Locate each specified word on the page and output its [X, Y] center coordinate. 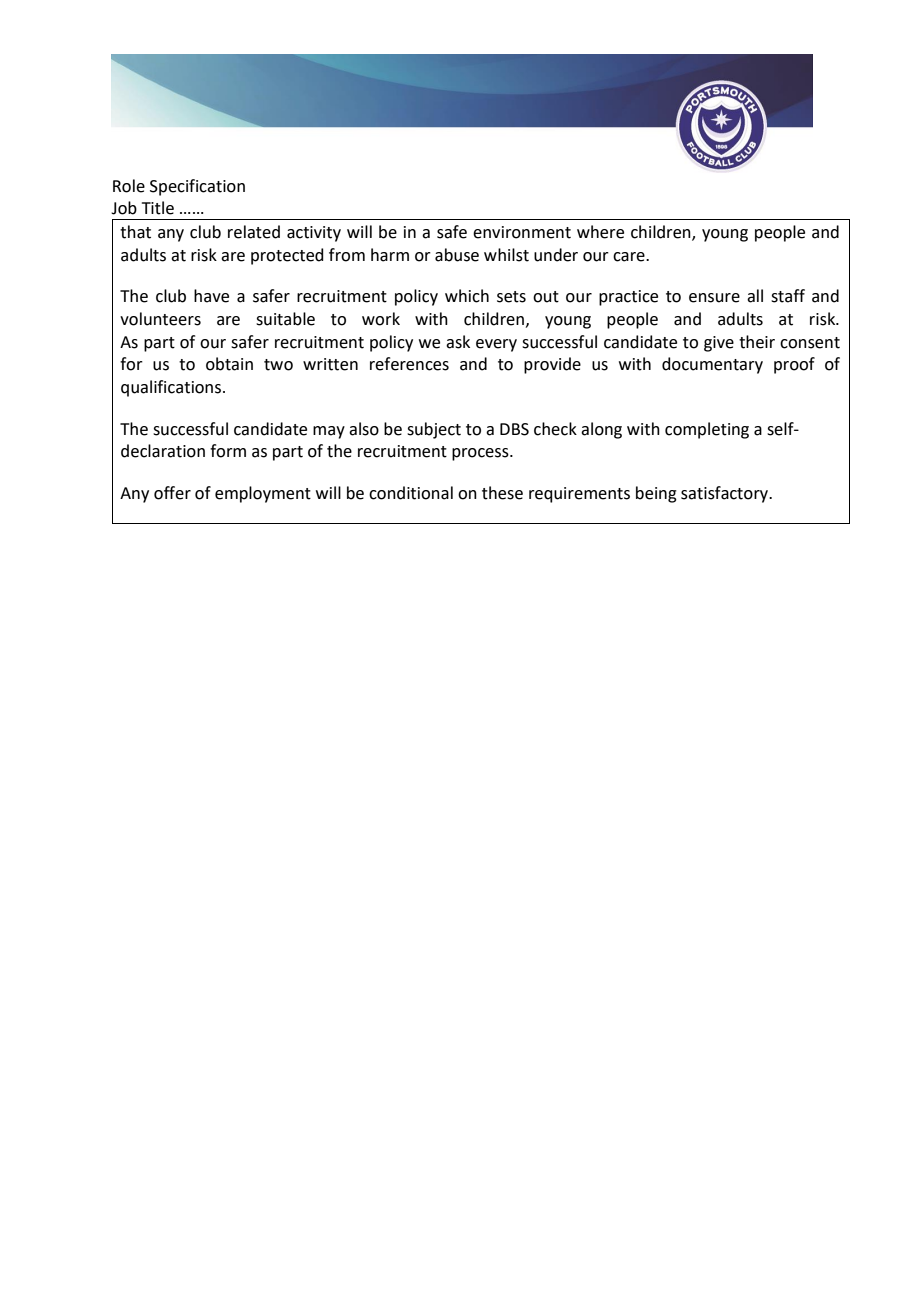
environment [522, 232]
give [719, 344]
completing [707, 430]
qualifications [172, 388]
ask [458, 342]
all [755, 296]
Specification [197, 187]
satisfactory [726, 494]
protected [287, 256]
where [600, 232]
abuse [457, 255]
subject [434, 430]
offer [172, 493]
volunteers [160, 319]
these [502, 493]
